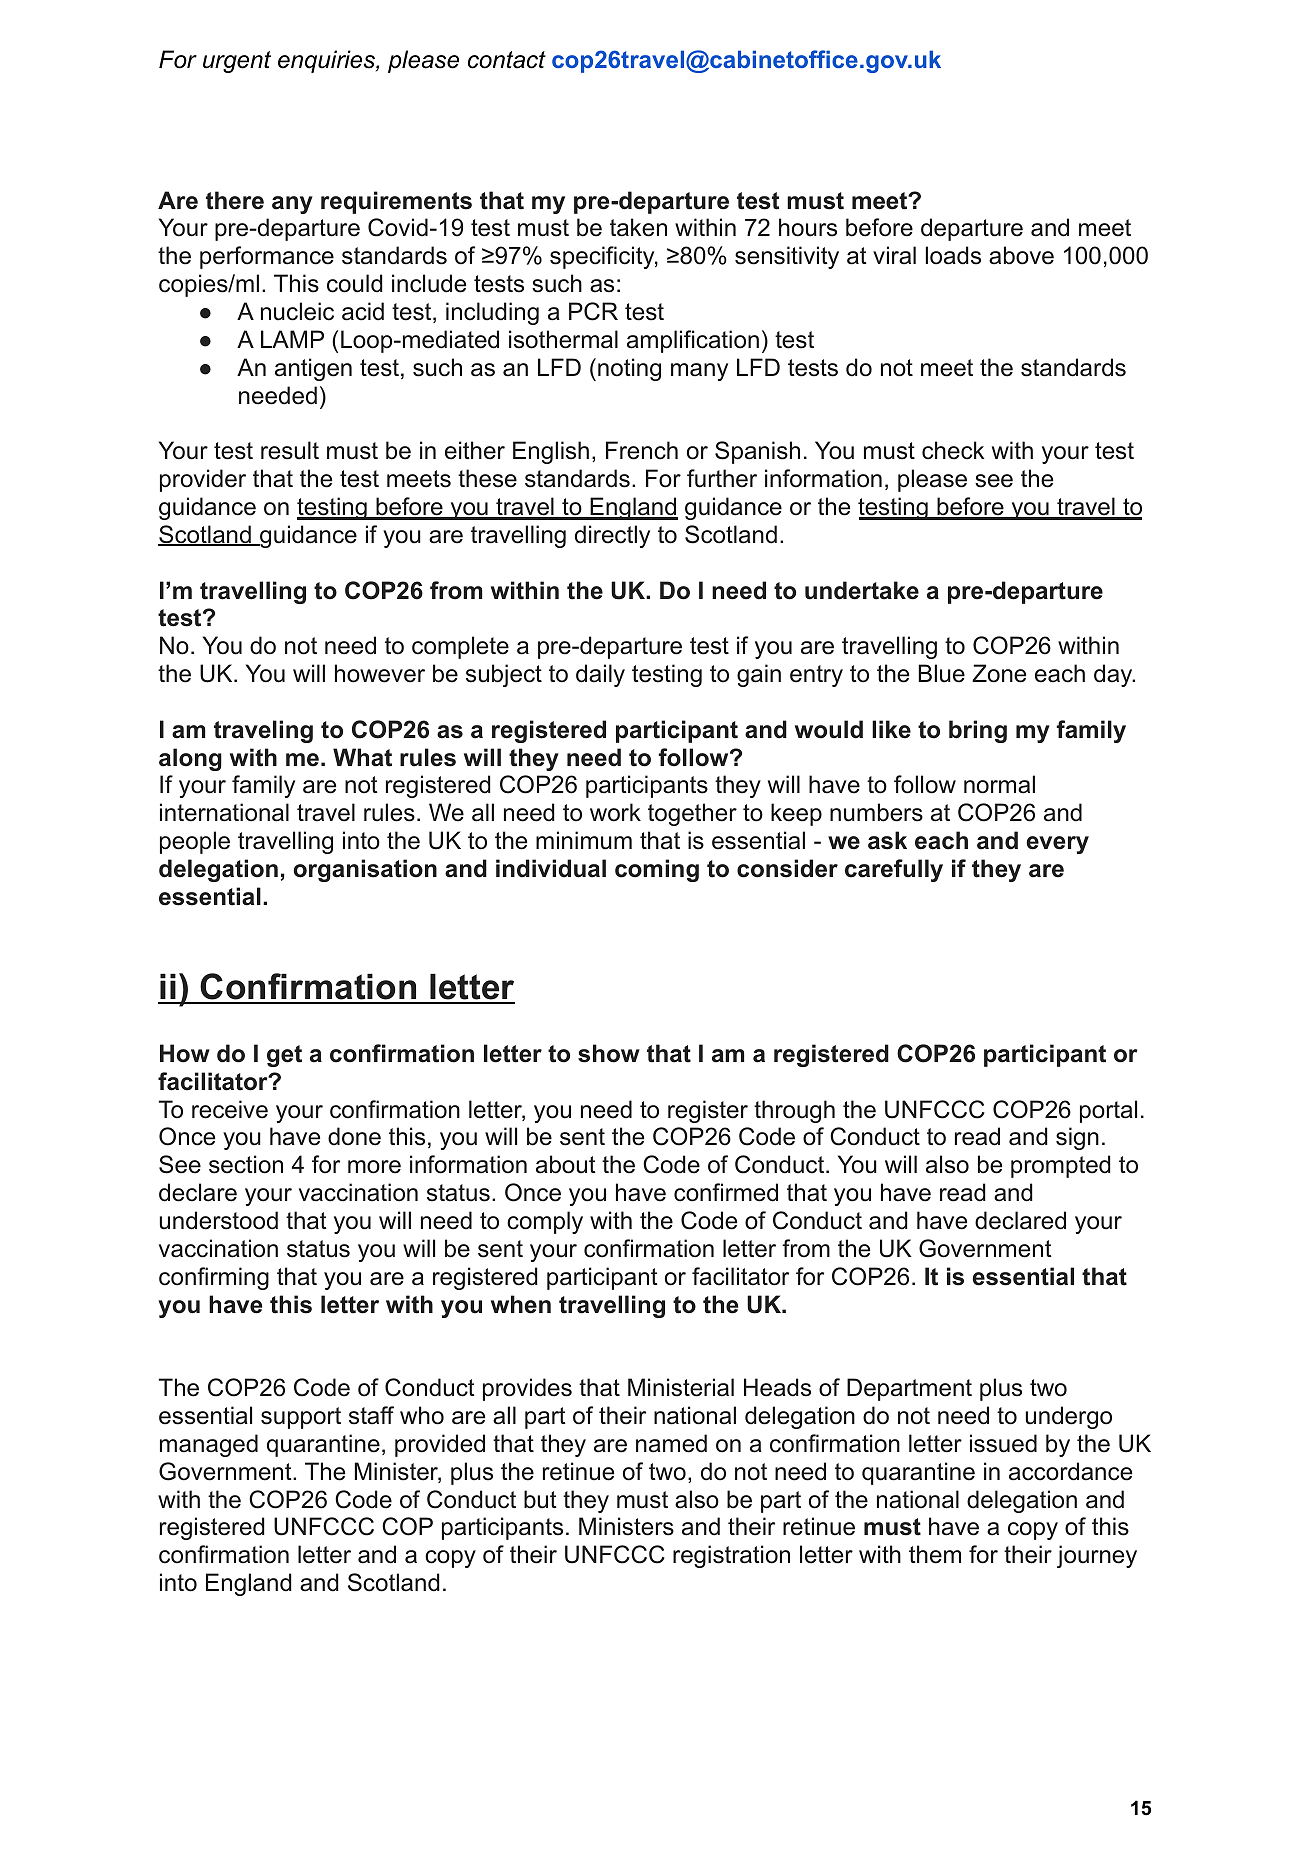  I want to click on above, so click(1021, 255).
